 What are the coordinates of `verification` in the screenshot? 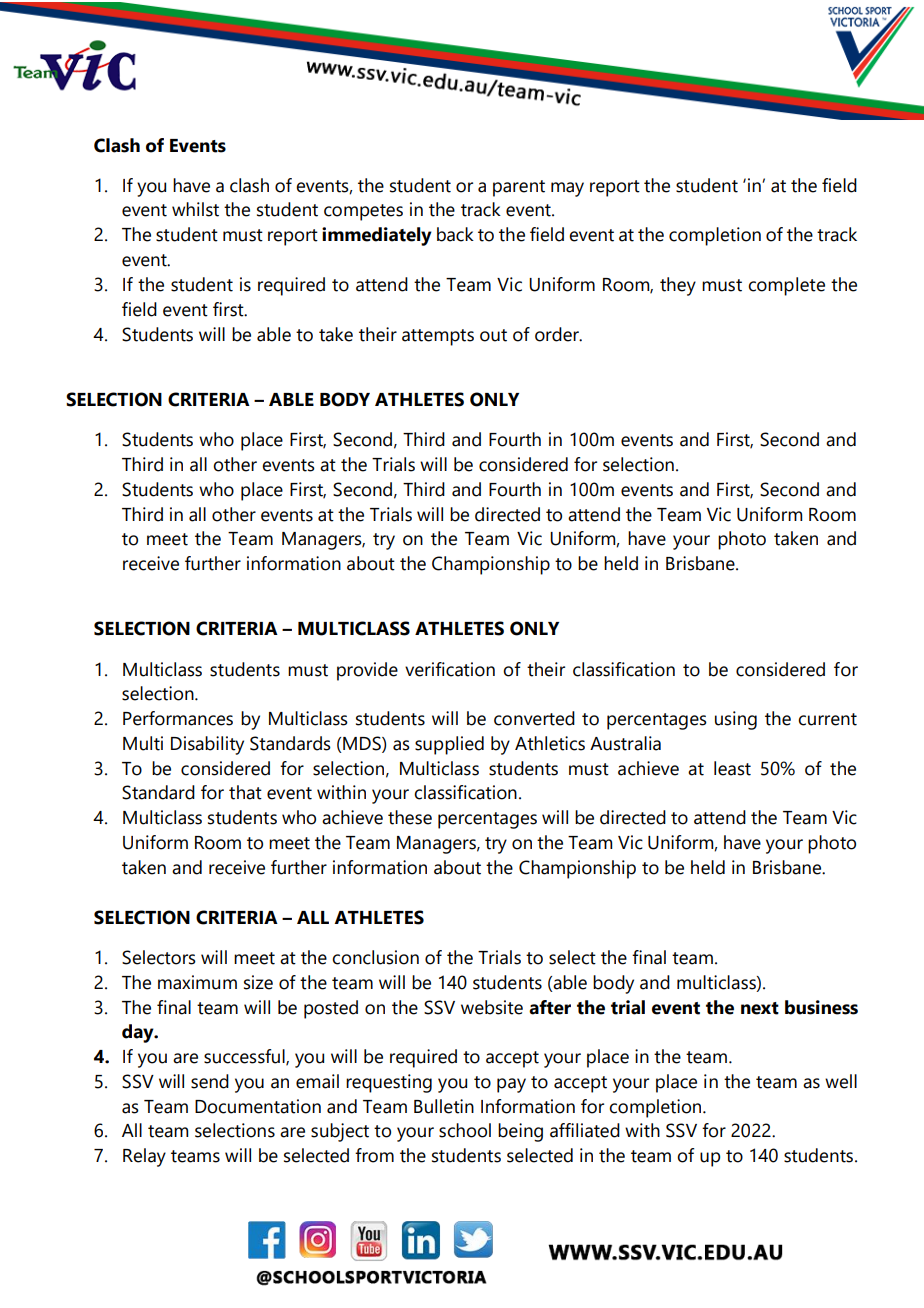 It's located at (450, 669).
